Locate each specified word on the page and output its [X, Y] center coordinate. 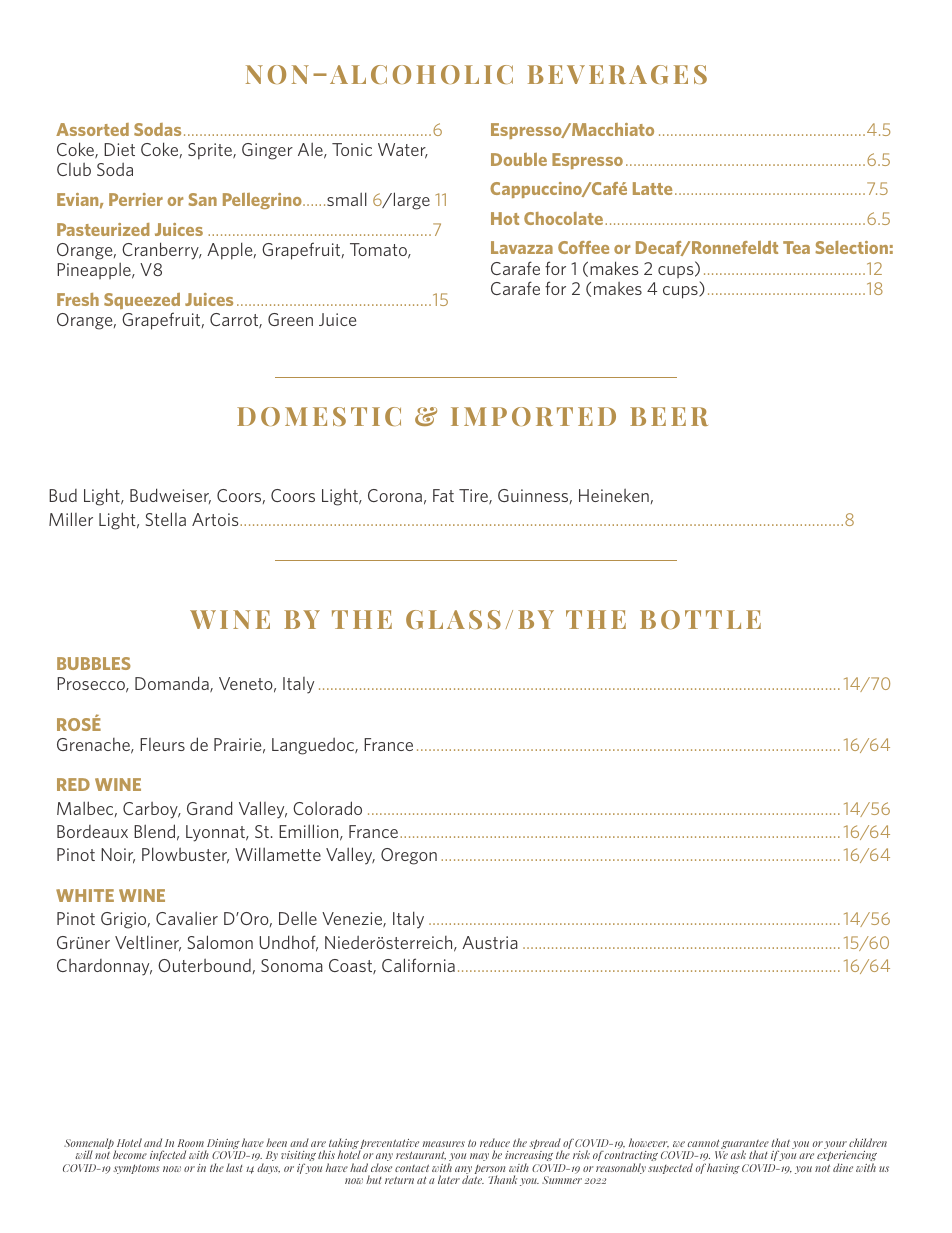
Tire [474, 496]
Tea [796, 247]
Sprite [211, 151]
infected [168, 1155]
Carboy [151, 810]
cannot [703, 1143]
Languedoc [314, 746]
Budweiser [170, 496]
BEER [669, 416]
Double [519, 159]
